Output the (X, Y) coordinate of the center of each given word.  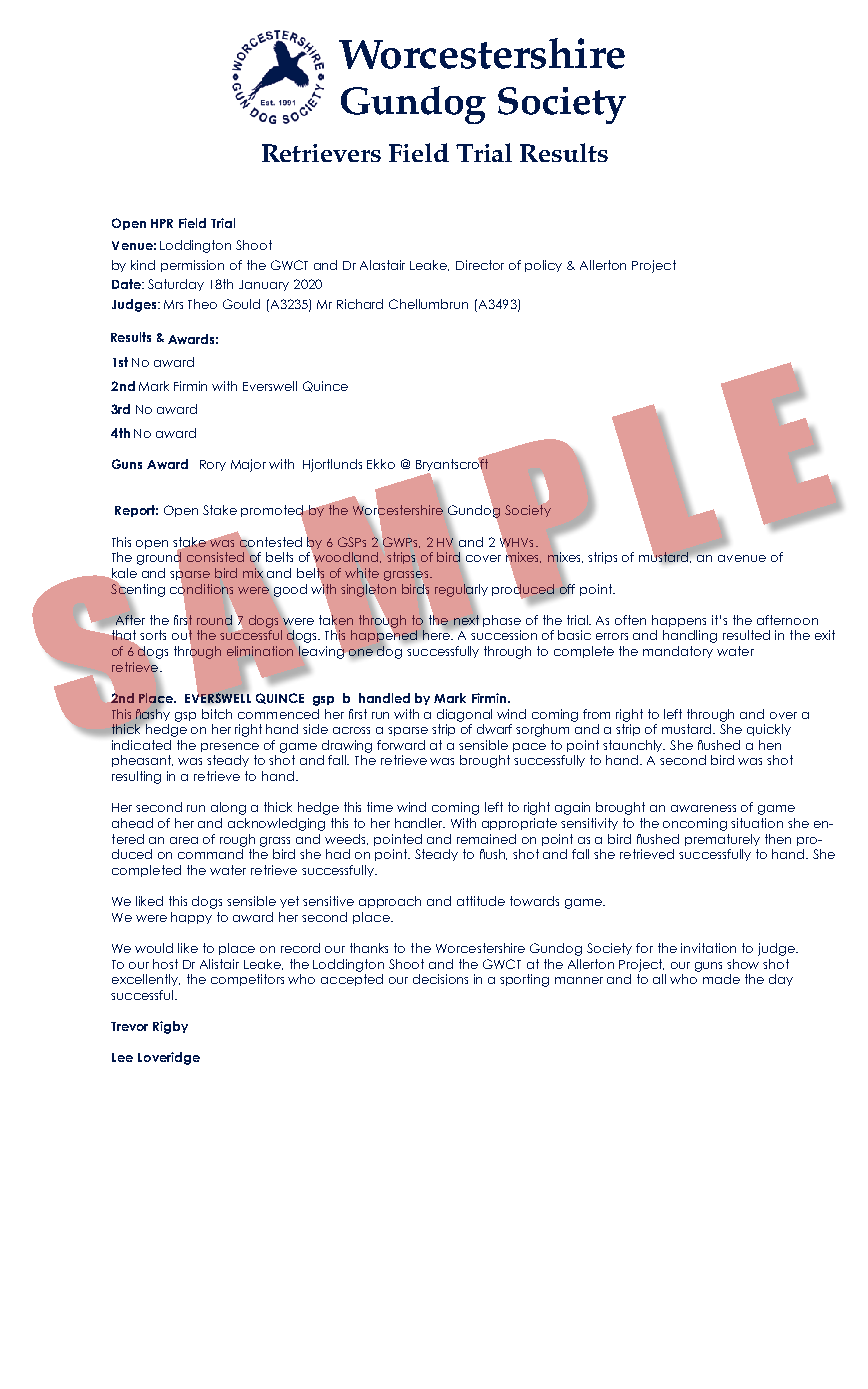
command (210, 854)
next (468, 621)
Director (480, 265)
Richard (360, 304)
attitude (481, 901)
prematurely (722, 840)
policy (543, 266)
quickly (769, 730)
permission (192, 266)
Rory (213, 465)
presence (230, 747)
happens (679, 621)
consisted (215, 557)
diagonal (464, 715)
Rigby (170, 1027)
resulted (746, 635)
